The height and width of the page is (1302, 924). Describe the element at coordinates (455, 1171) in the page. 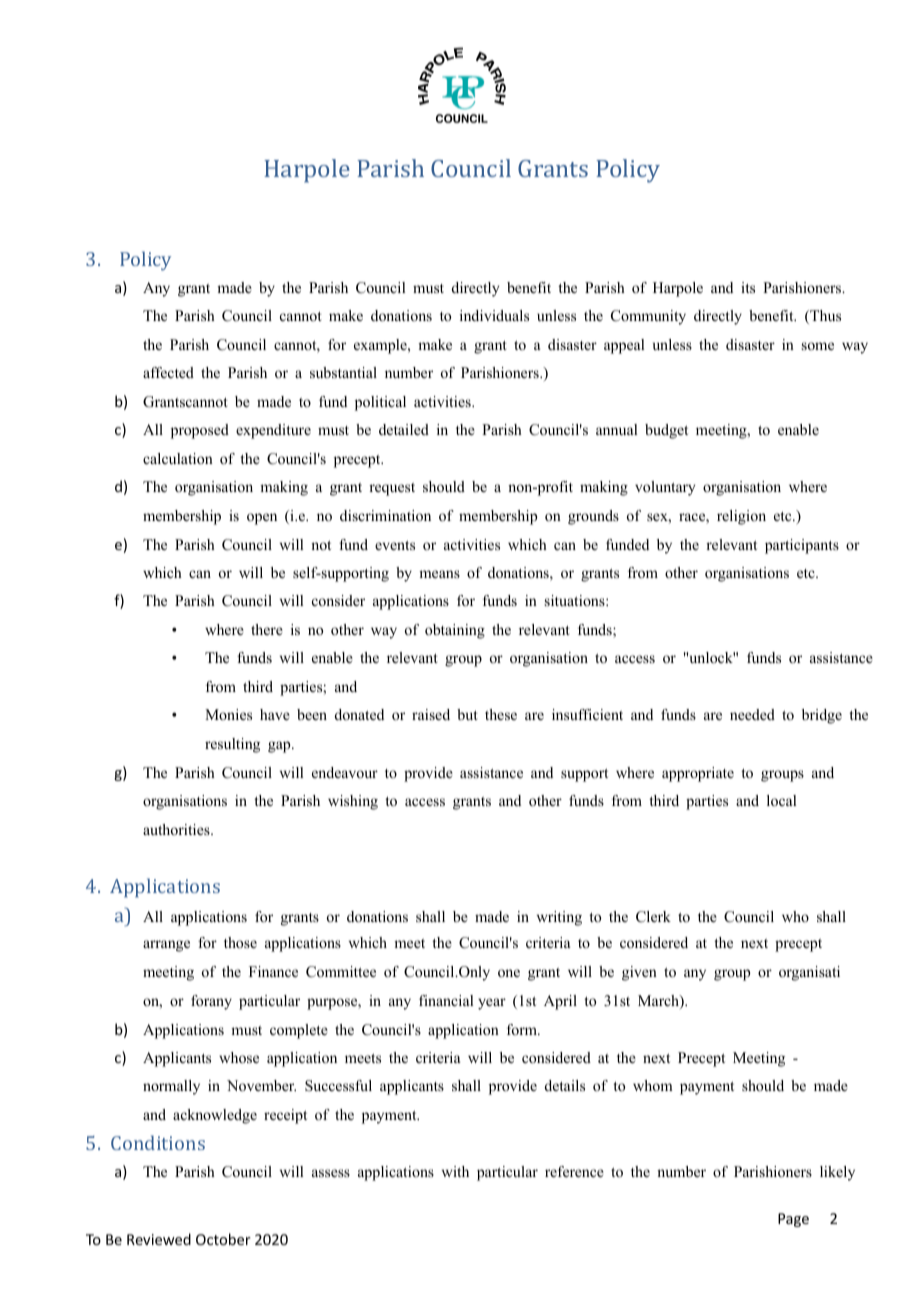

I see `with` at that location.
